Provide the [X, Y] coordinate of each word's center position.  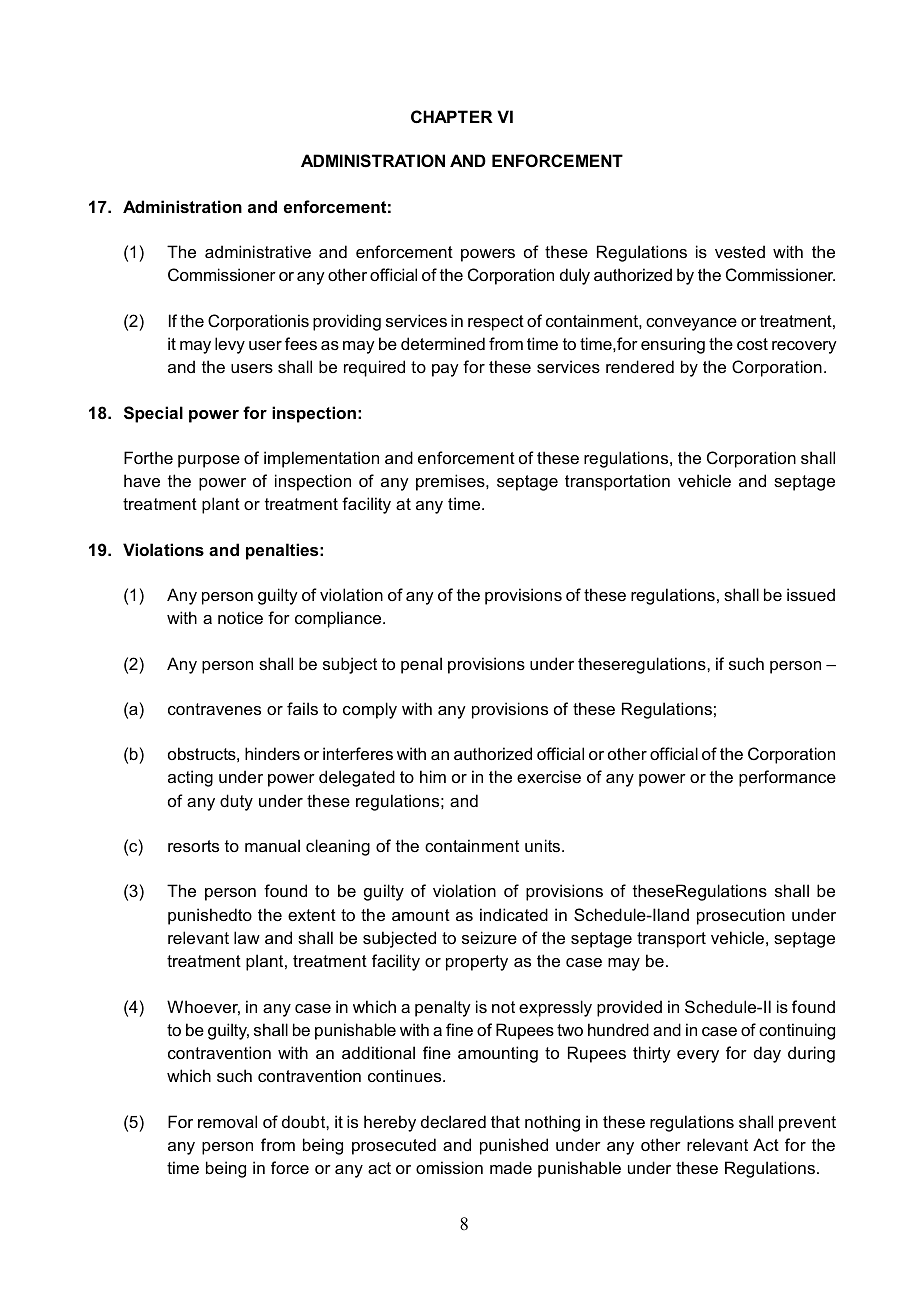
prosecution [741, 916]
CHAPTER [452, 116]
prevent [807, 1124]
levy [230, 345]
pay [445, 370]
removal [227, 1121]
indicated [514, 914]
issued [811, 594]
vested [740, 251]
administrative [258, 251]
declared [453, 1121]
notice [240, 617]
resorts [193, 846]
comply [370, 710]
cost [752, 344]
